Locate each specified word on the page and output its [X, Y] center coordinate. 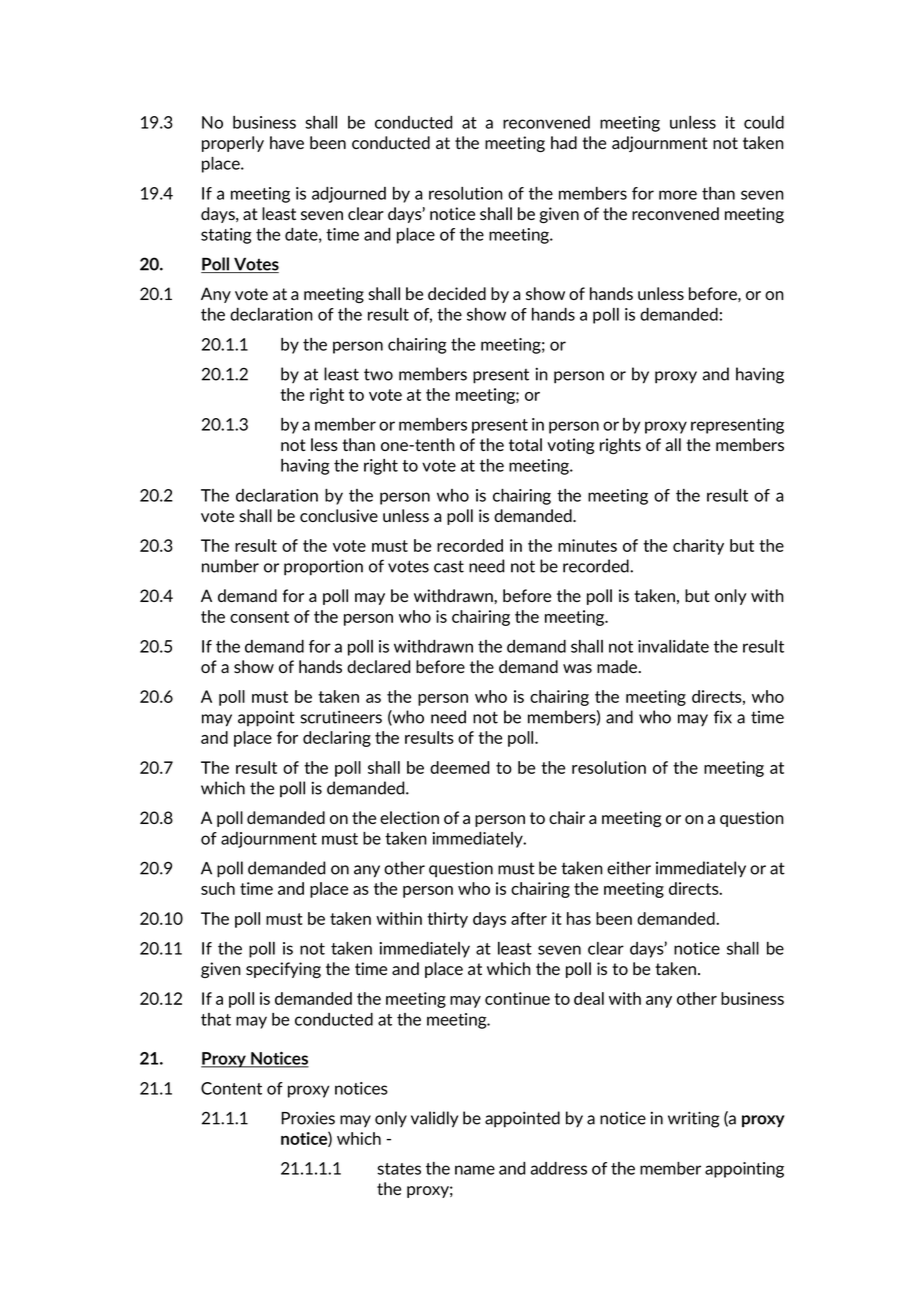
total [525, 444]
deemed [459, 767]
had [564, 142]
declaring [337, 739]
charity [698, 547]
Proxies [308, 1118]
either [629, 868]
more [678, 195]
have [287, 142]
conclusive [339, 515]
